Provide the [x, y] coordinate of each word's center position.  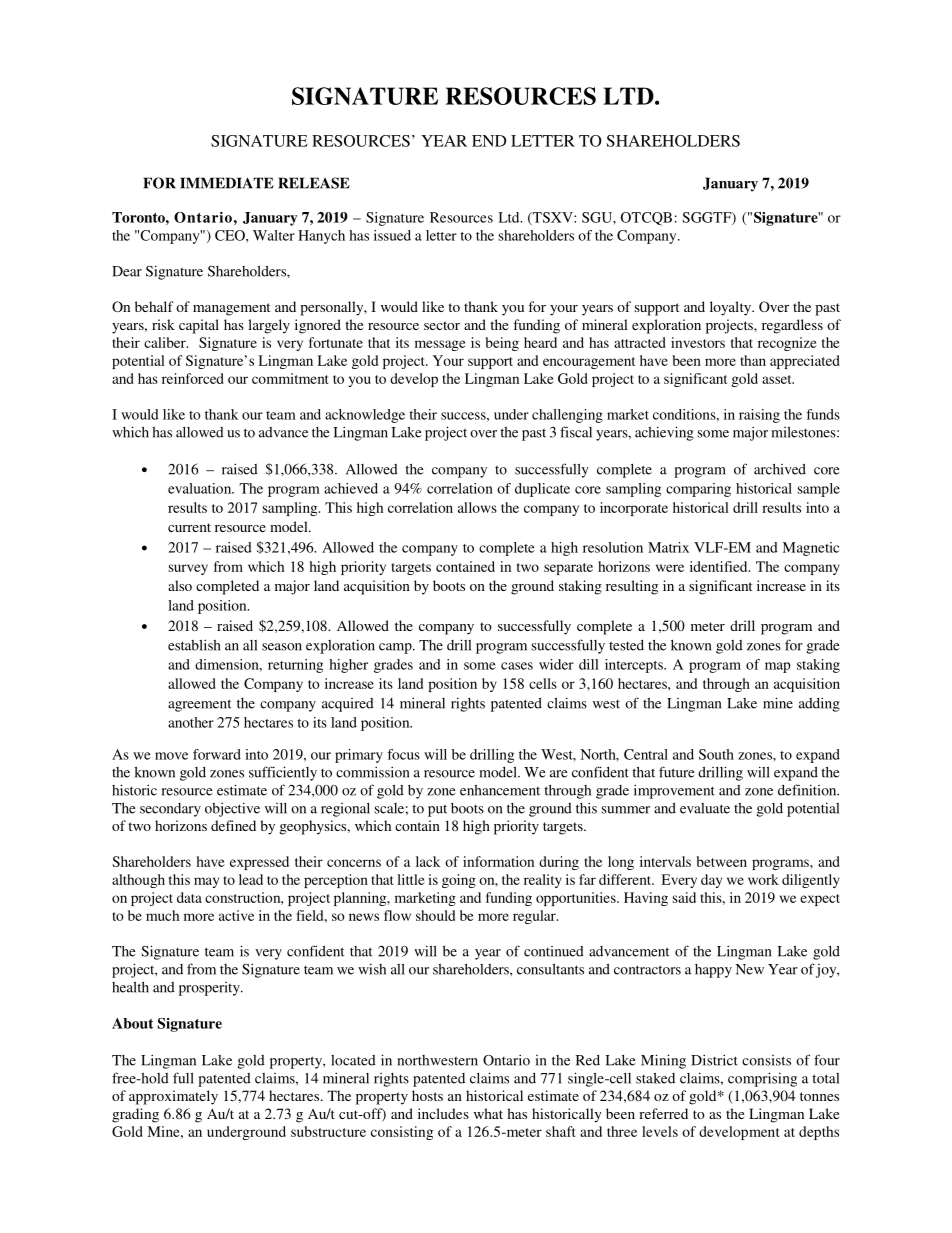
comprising [762, 1079]
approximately [173, 1097]
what [488, 1113]
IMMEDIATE [227, 183]
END [489, 141]
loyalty [731, 308]
